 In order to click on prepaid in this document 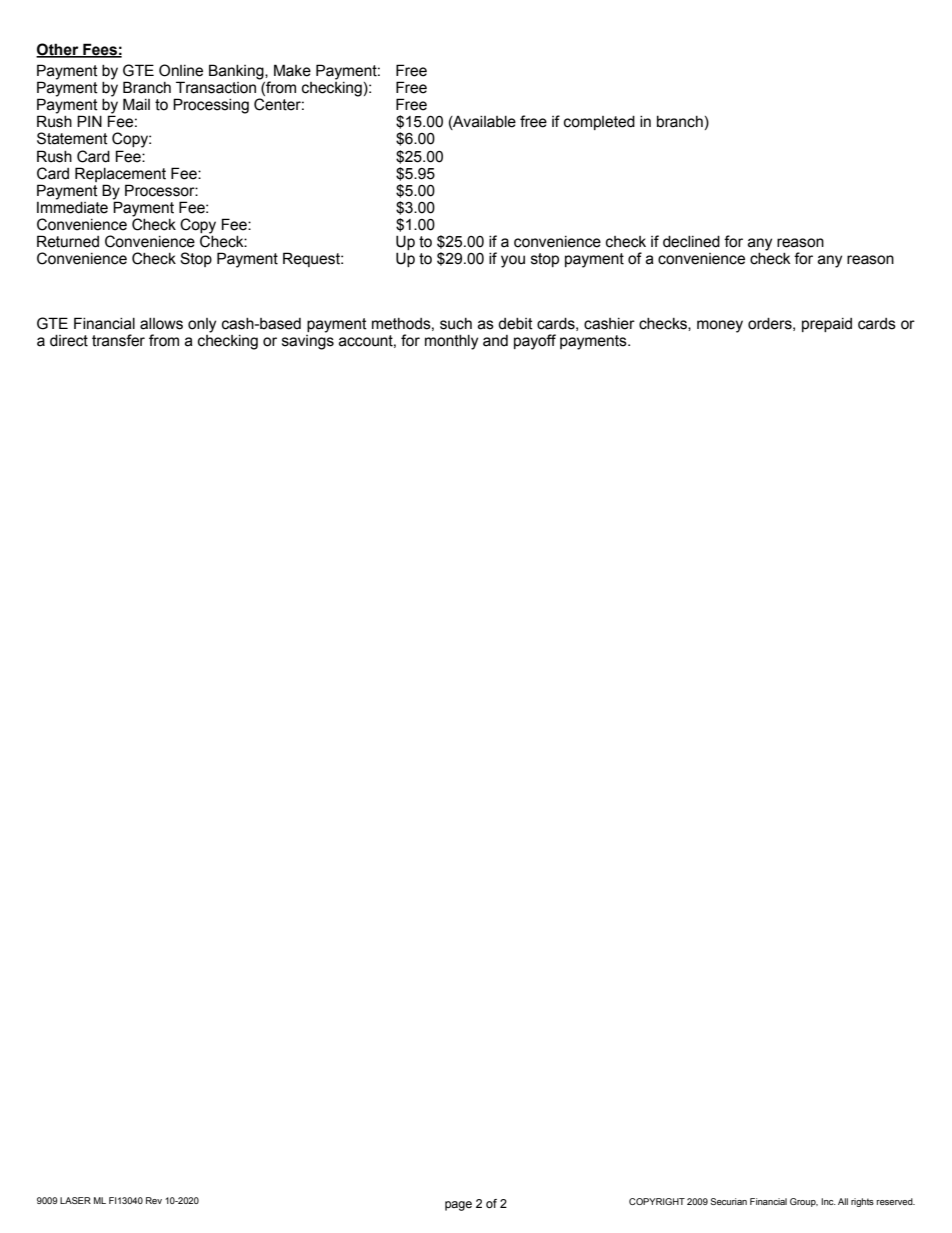, I will do `click(827, 325)`.
